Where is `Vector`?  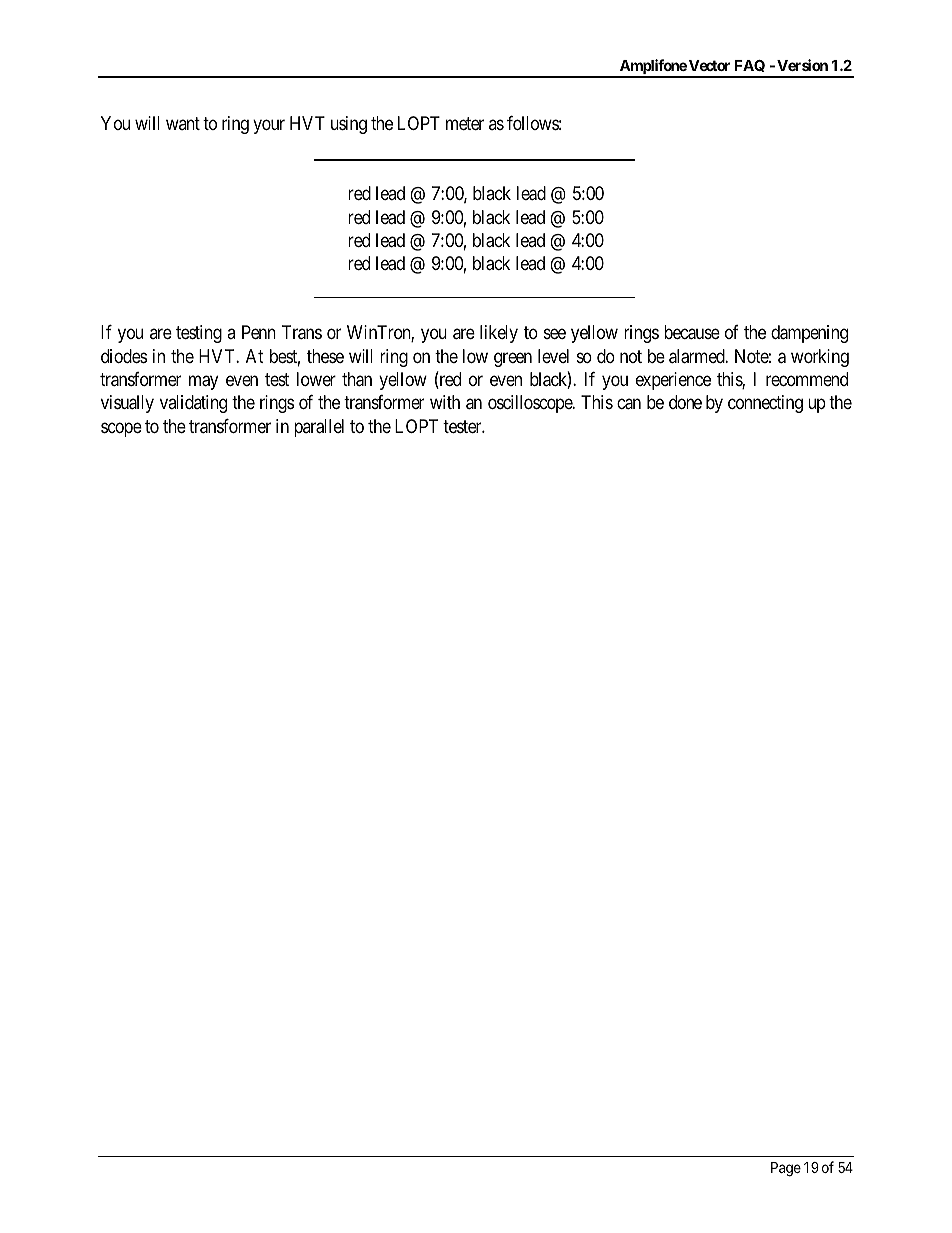
Vector is located at coordinates (709, 65).
